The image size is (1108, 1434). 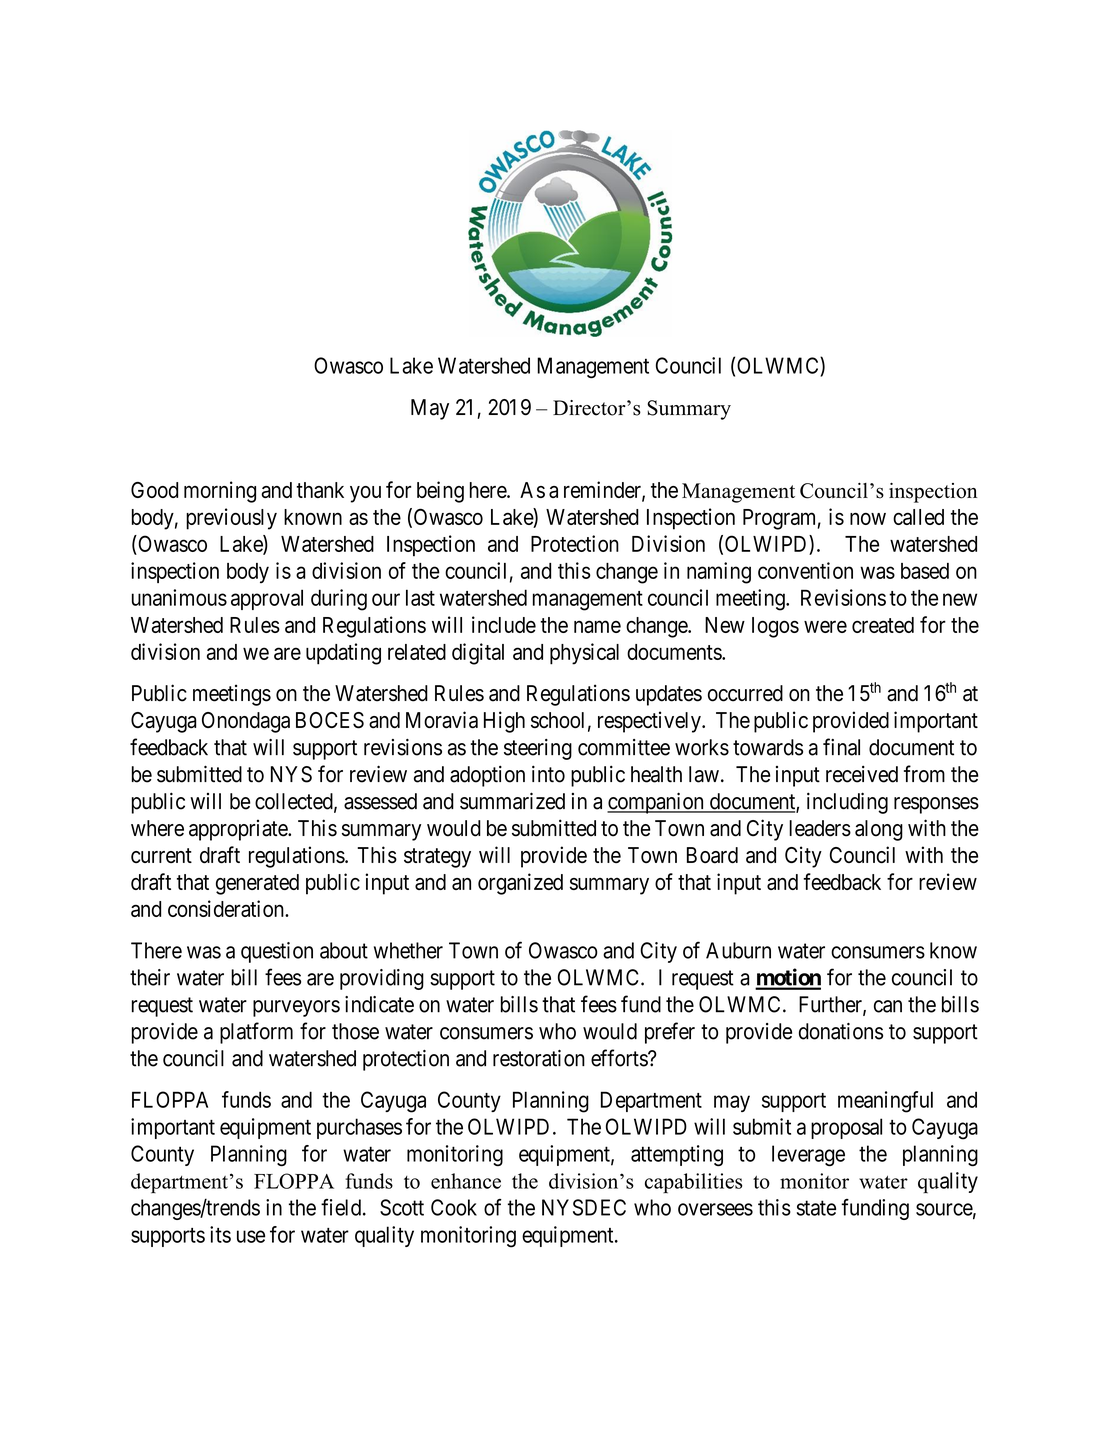 What do you see at coordinates (841, 1031) in the screenshot?
I see `donations` at bounding box center [841, 1031].
